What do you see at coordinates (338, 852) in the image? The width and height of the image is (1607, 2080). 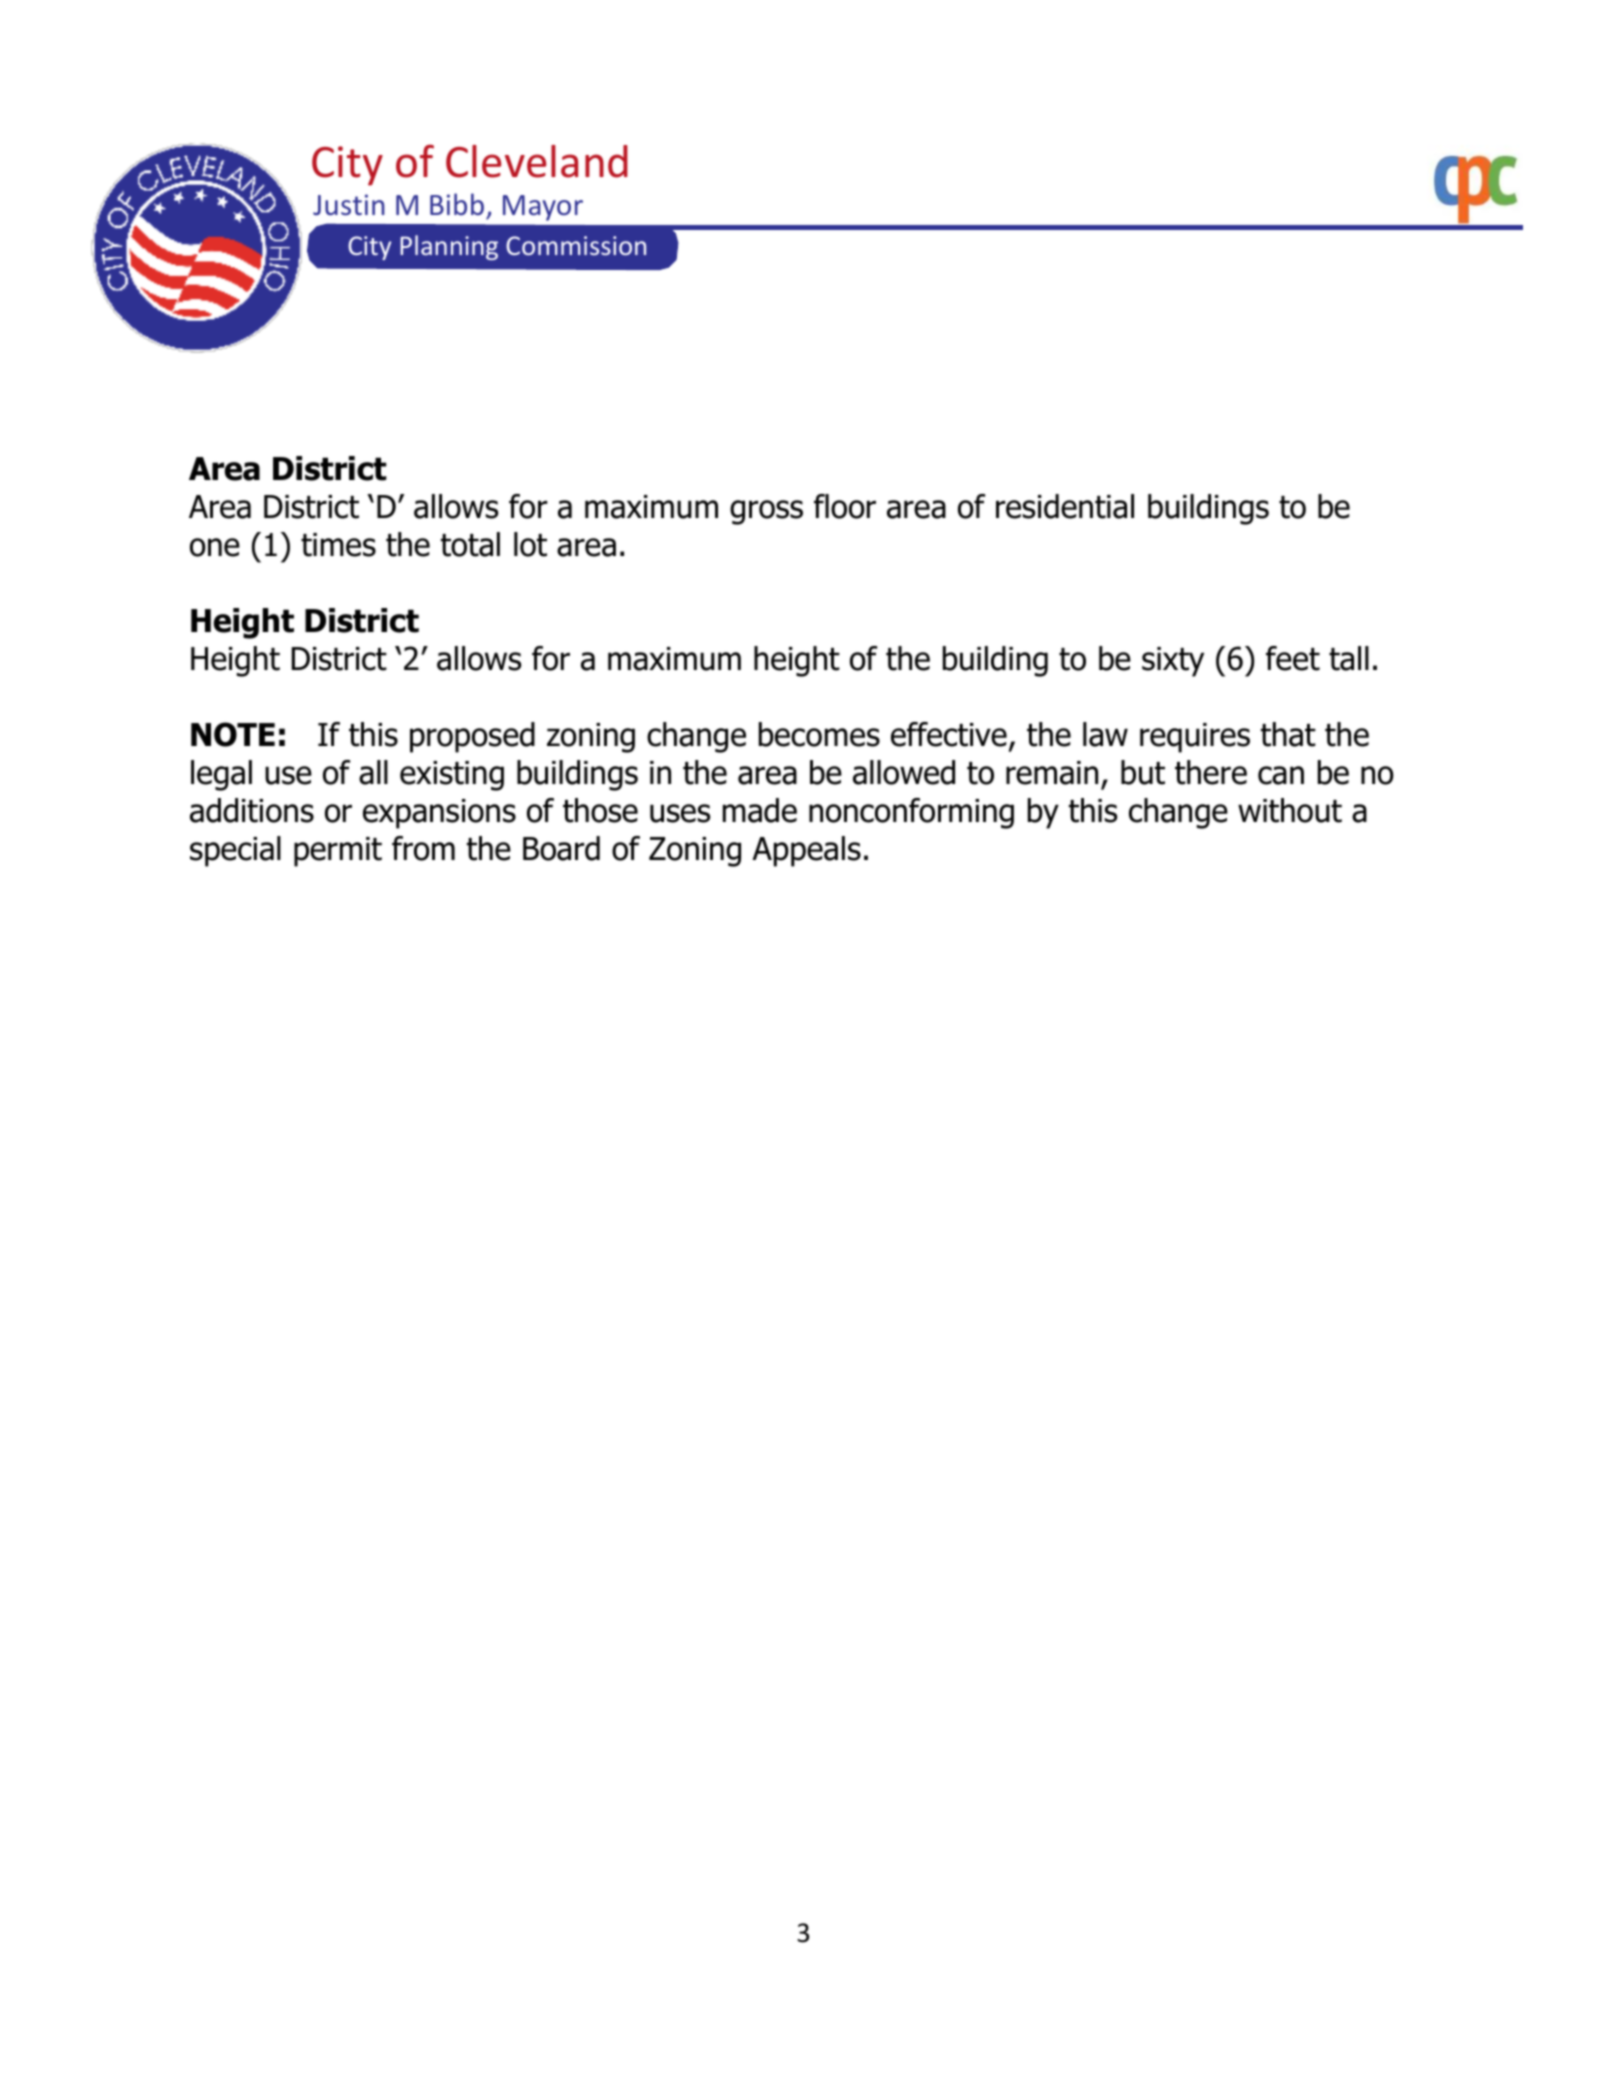 I see `permit` at bounding box center [338, 852].
